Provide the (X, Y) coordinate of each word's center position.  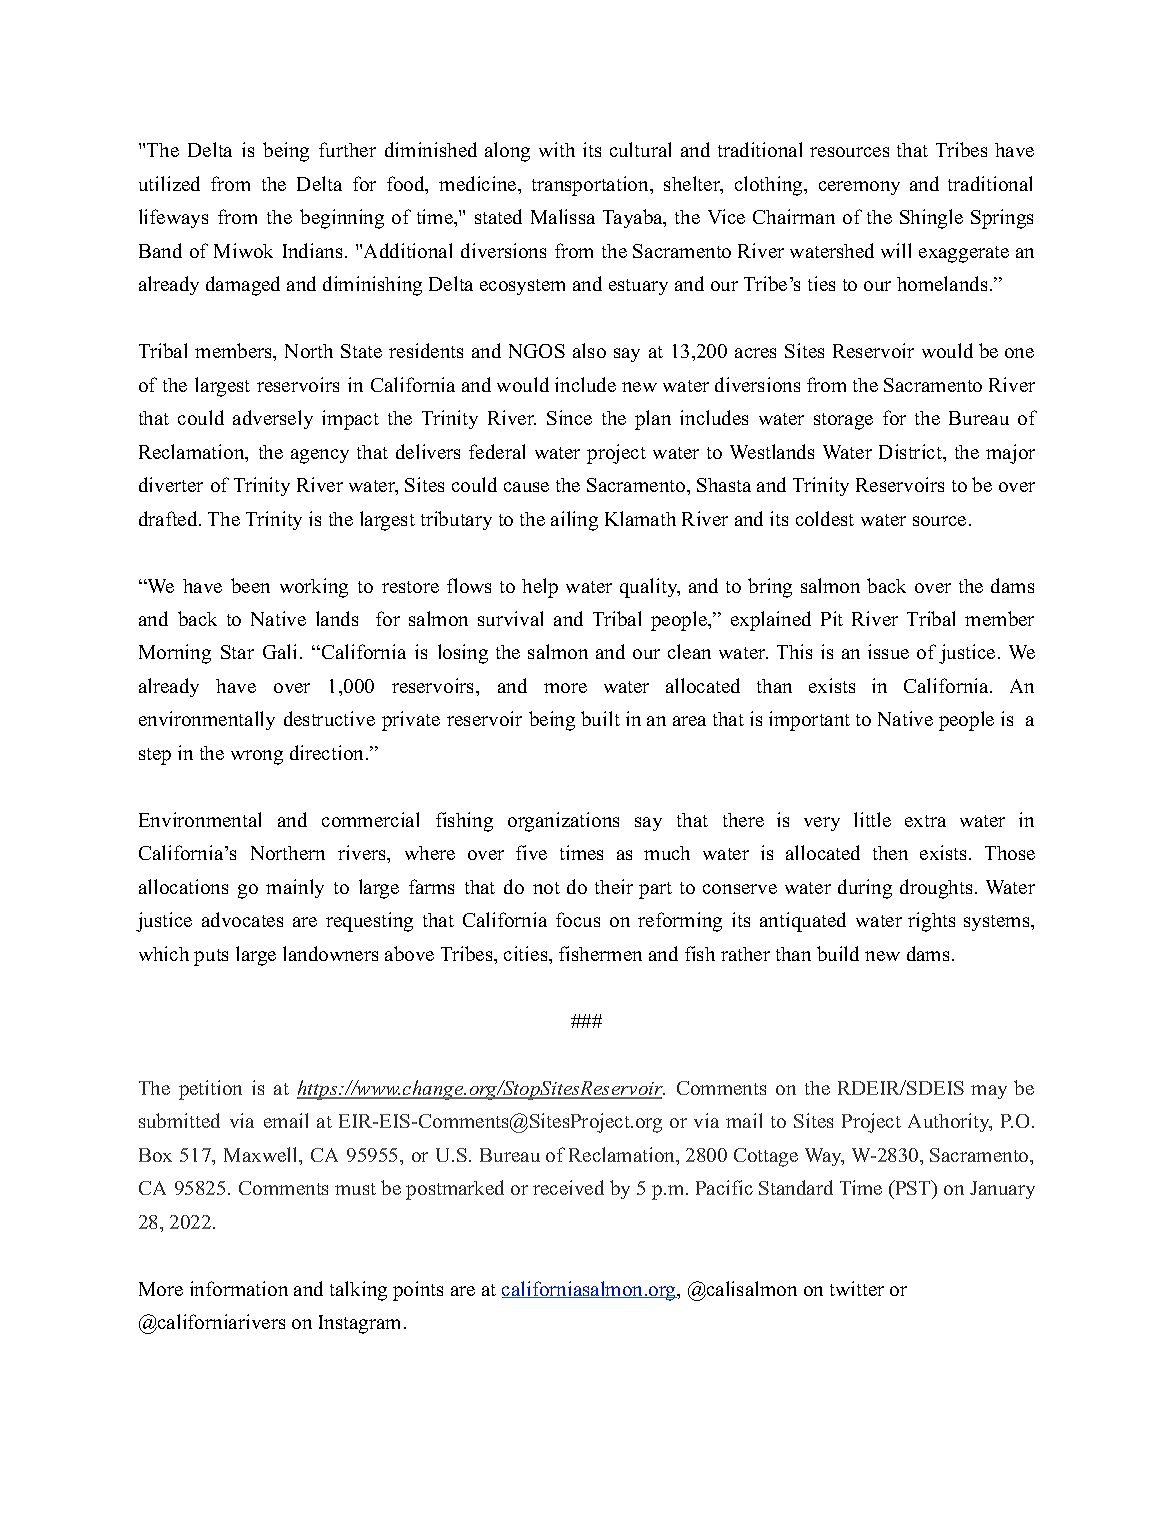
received (568, 1187)
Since (569, 417)
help (540, 588)
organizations (563, 822)
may (989, 1092)
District (912, 453)
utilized (169, 183)
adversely (273, 419)
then (890, 853)
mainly (295, 888)
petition (210, 1090)
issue (888, 651)
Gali (279, 651)
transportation (591, 186)
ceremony (859, 188)
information (239, 1288)
